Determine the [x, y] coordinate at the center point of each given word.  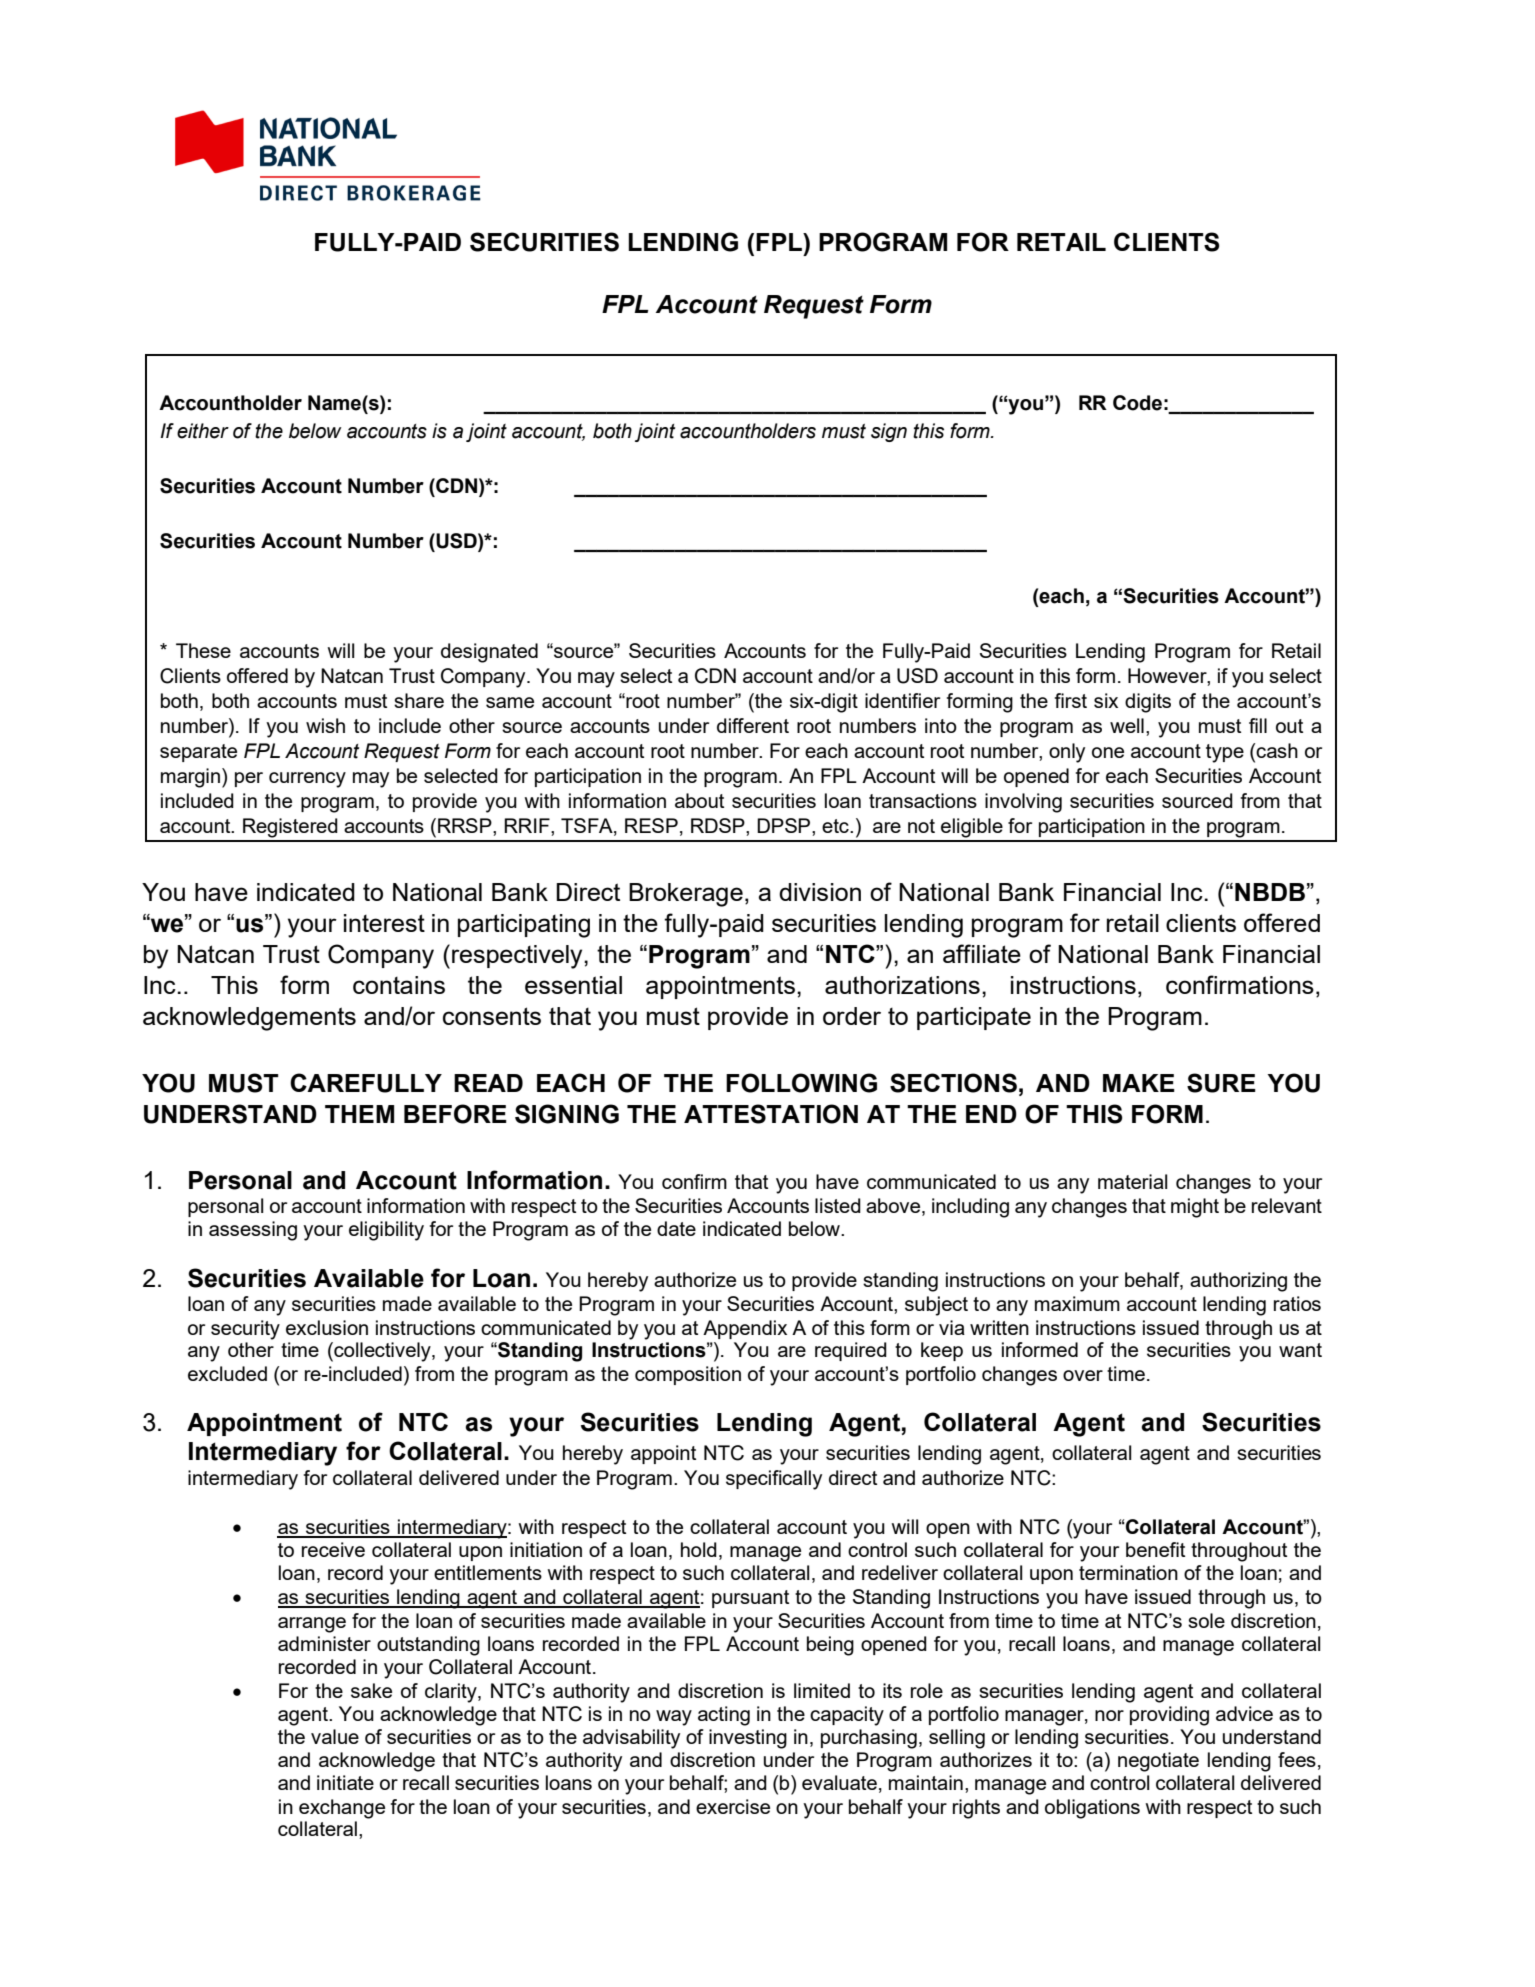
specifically [774, 1480]
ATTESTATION [771, 1114]
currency [307, 780]
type [1225, 753]
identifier [902, 700]
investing [748, 1739]
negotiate [1158, 1762]
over [1083, 1375]
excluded [227, 1373]
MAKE [1139, 1083]
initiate [345, 1782]
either [203, 431]
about [699, 800]
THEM [359, 1114]
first [1071, 700]
